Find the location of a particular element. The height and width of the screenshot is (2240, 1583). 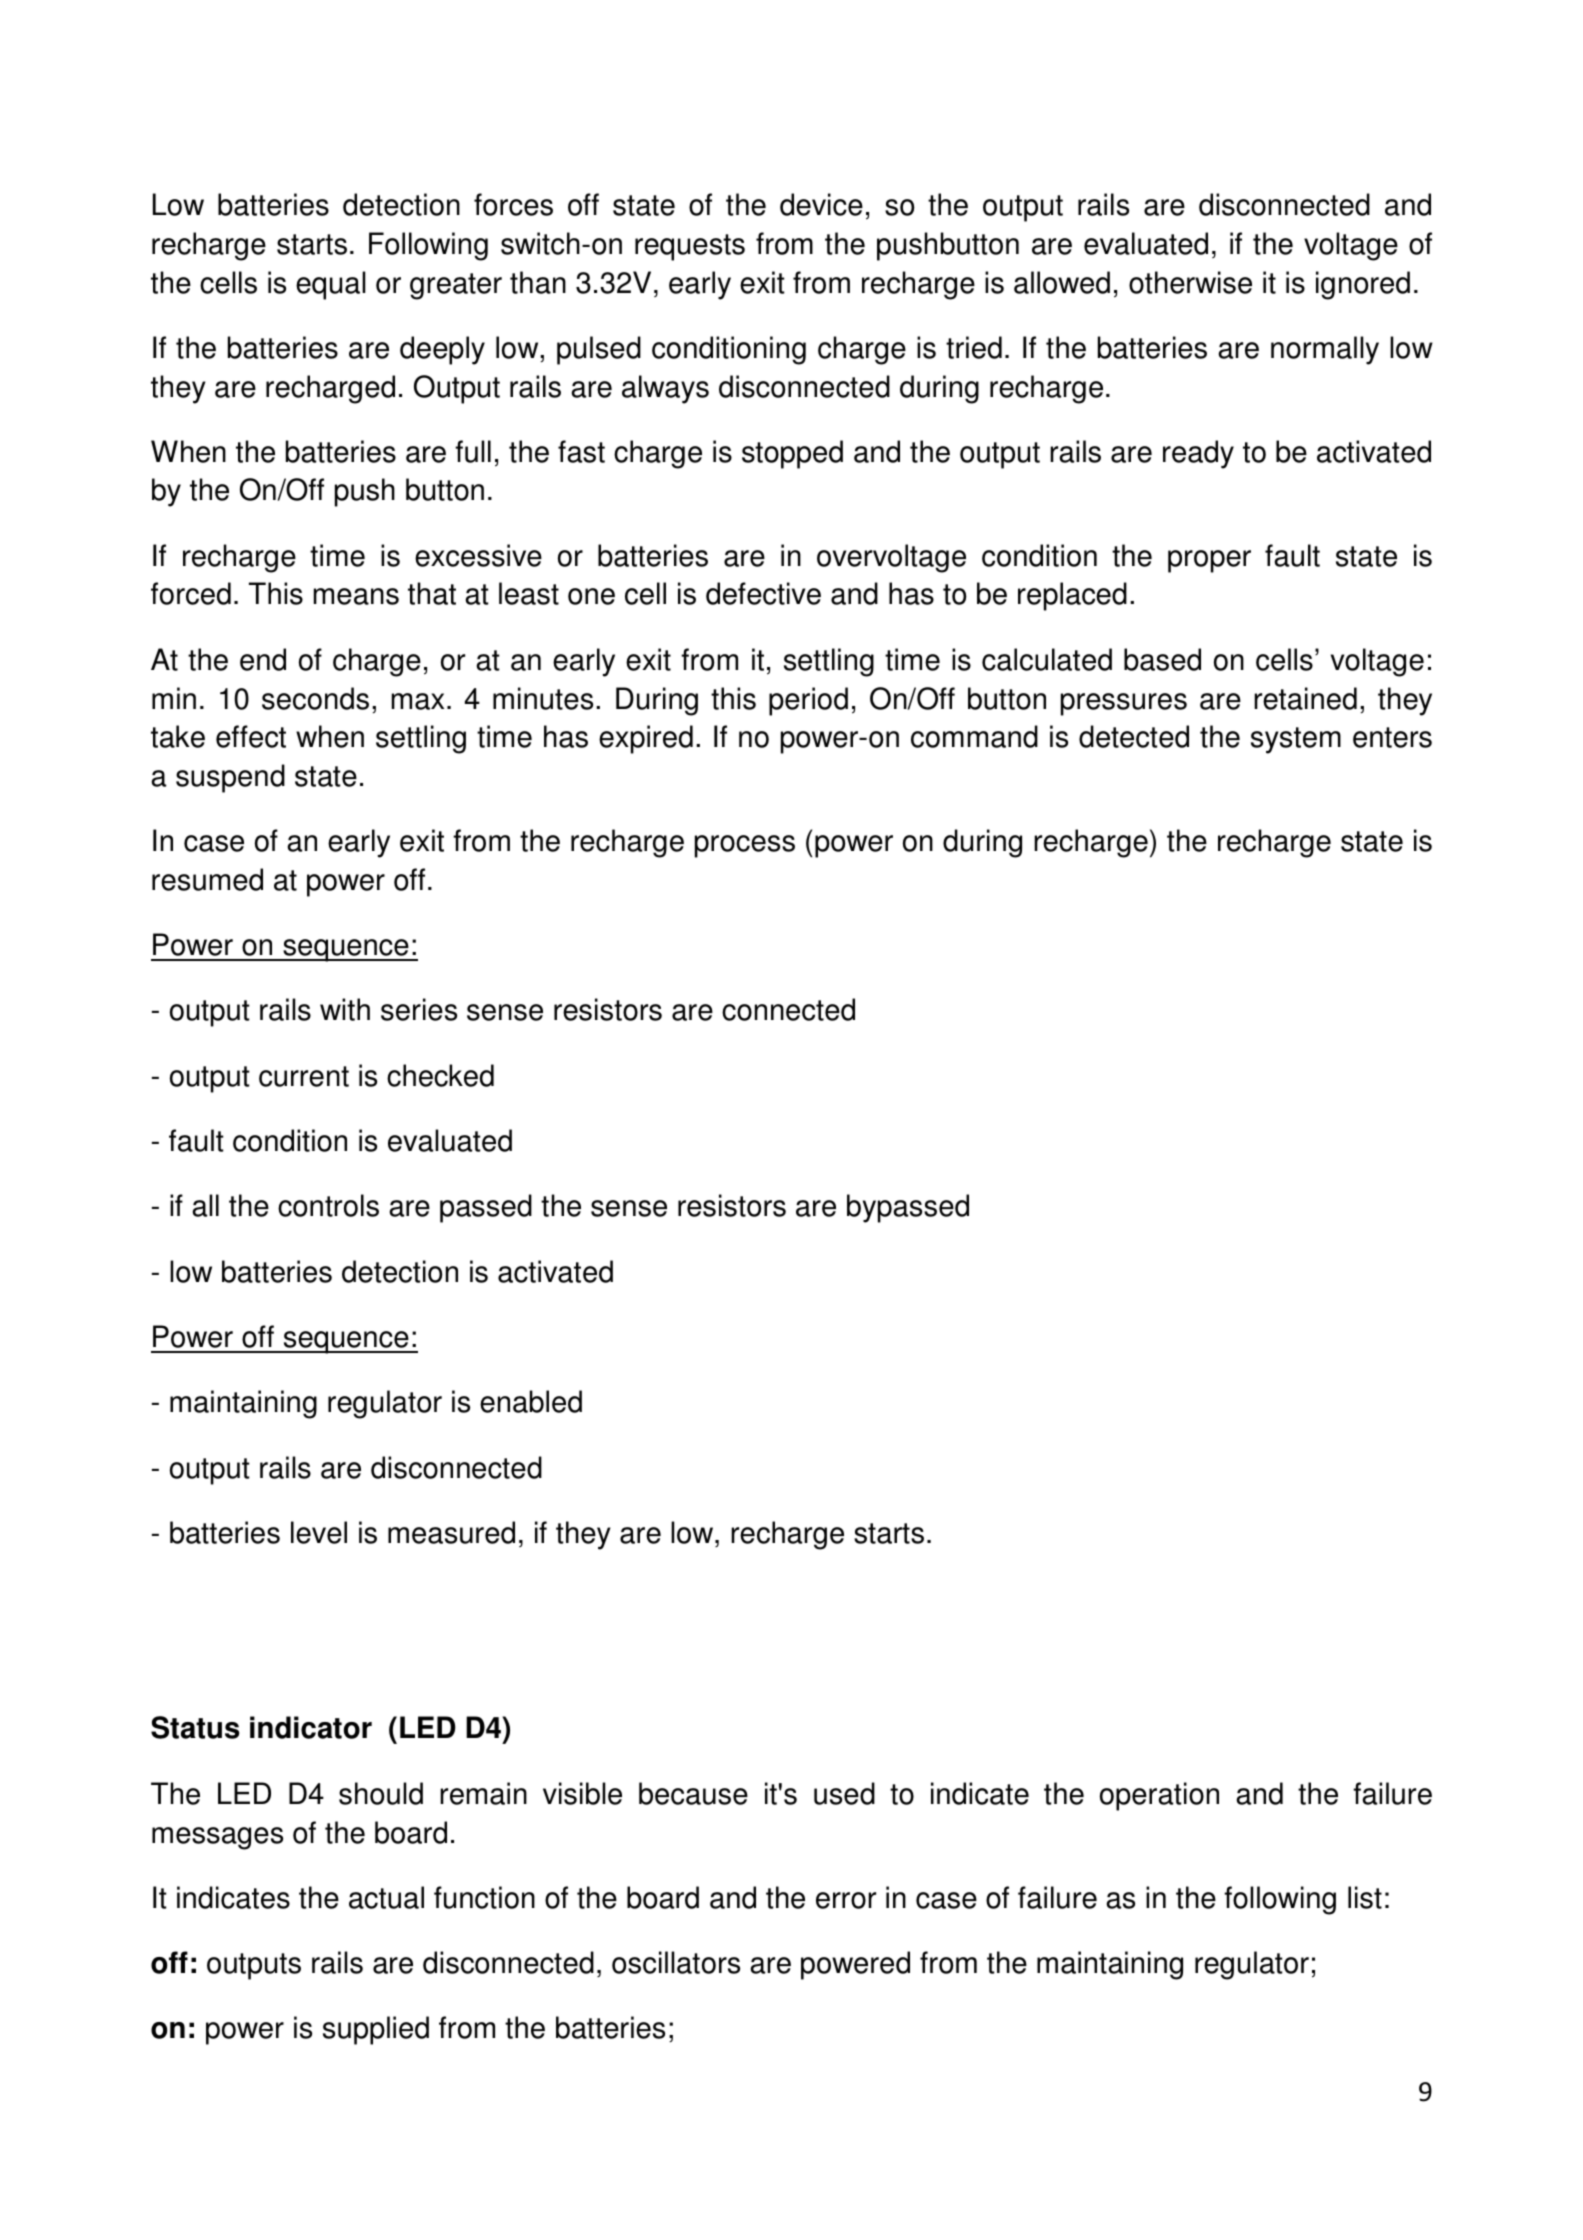

checked is located at coordinates (440, 1075).
